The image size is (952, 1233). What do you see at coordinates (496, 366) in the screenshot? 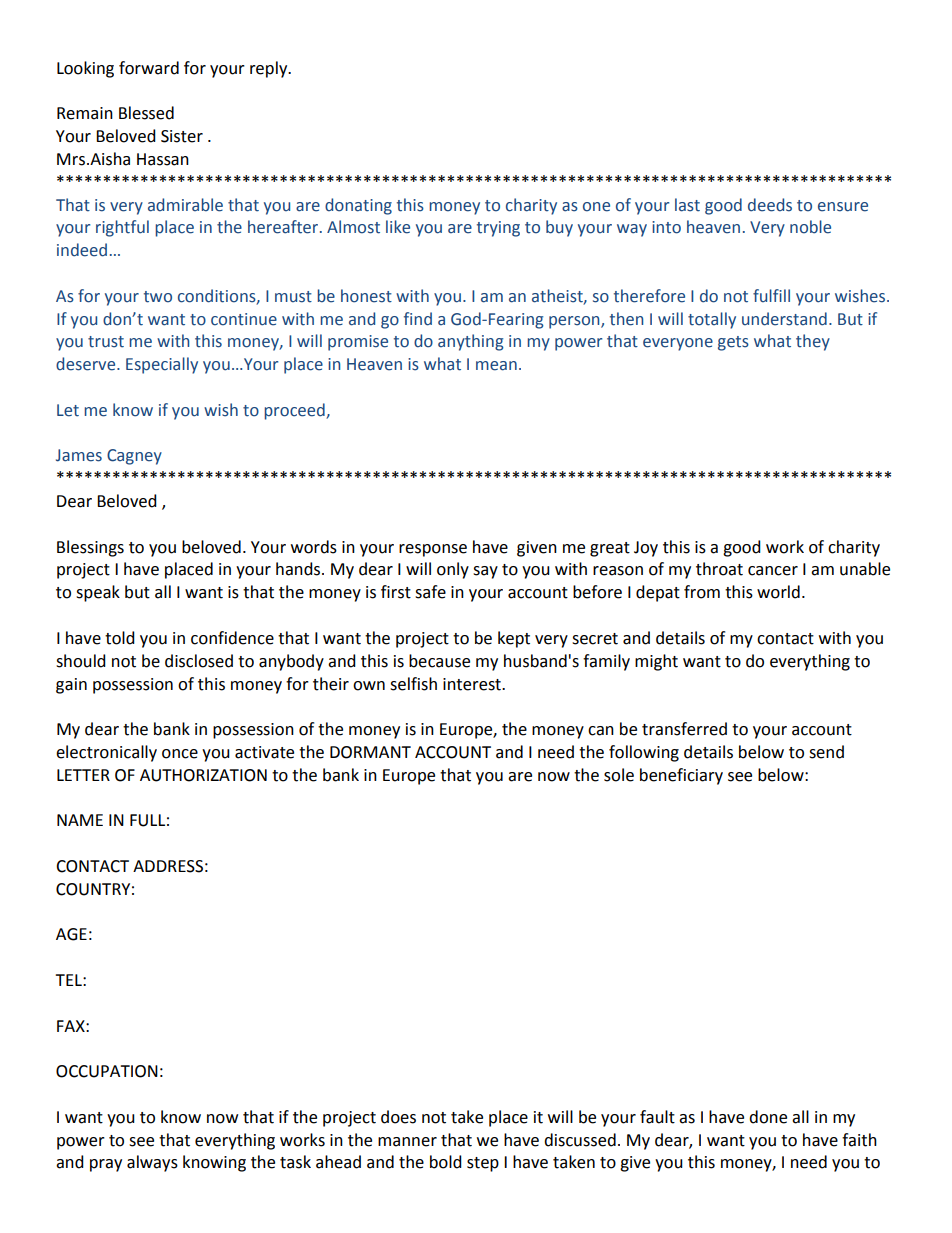
I see `mean` at bounding box center [496, 366].
